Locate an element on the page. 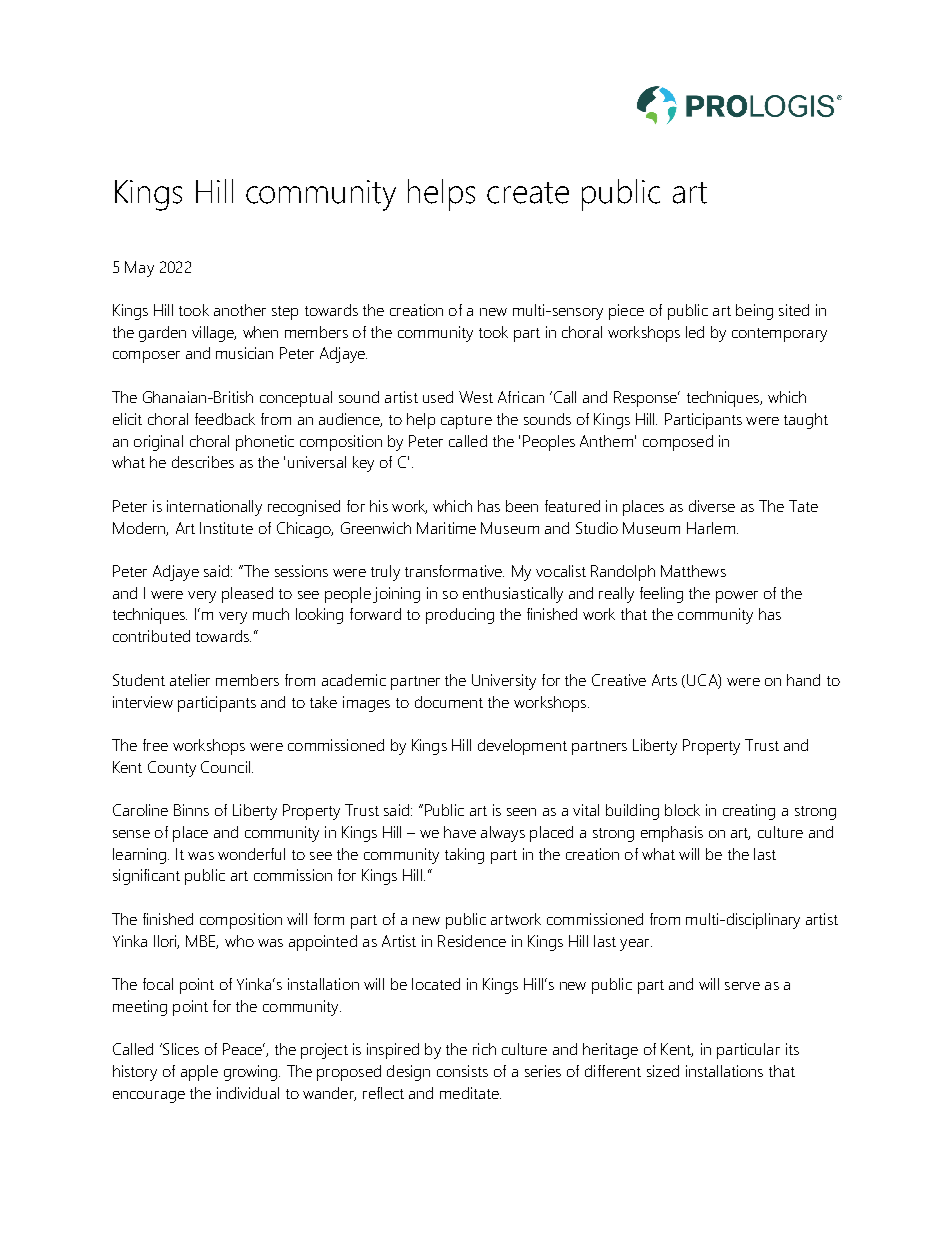  seen is located at coordinates (521, 812).
